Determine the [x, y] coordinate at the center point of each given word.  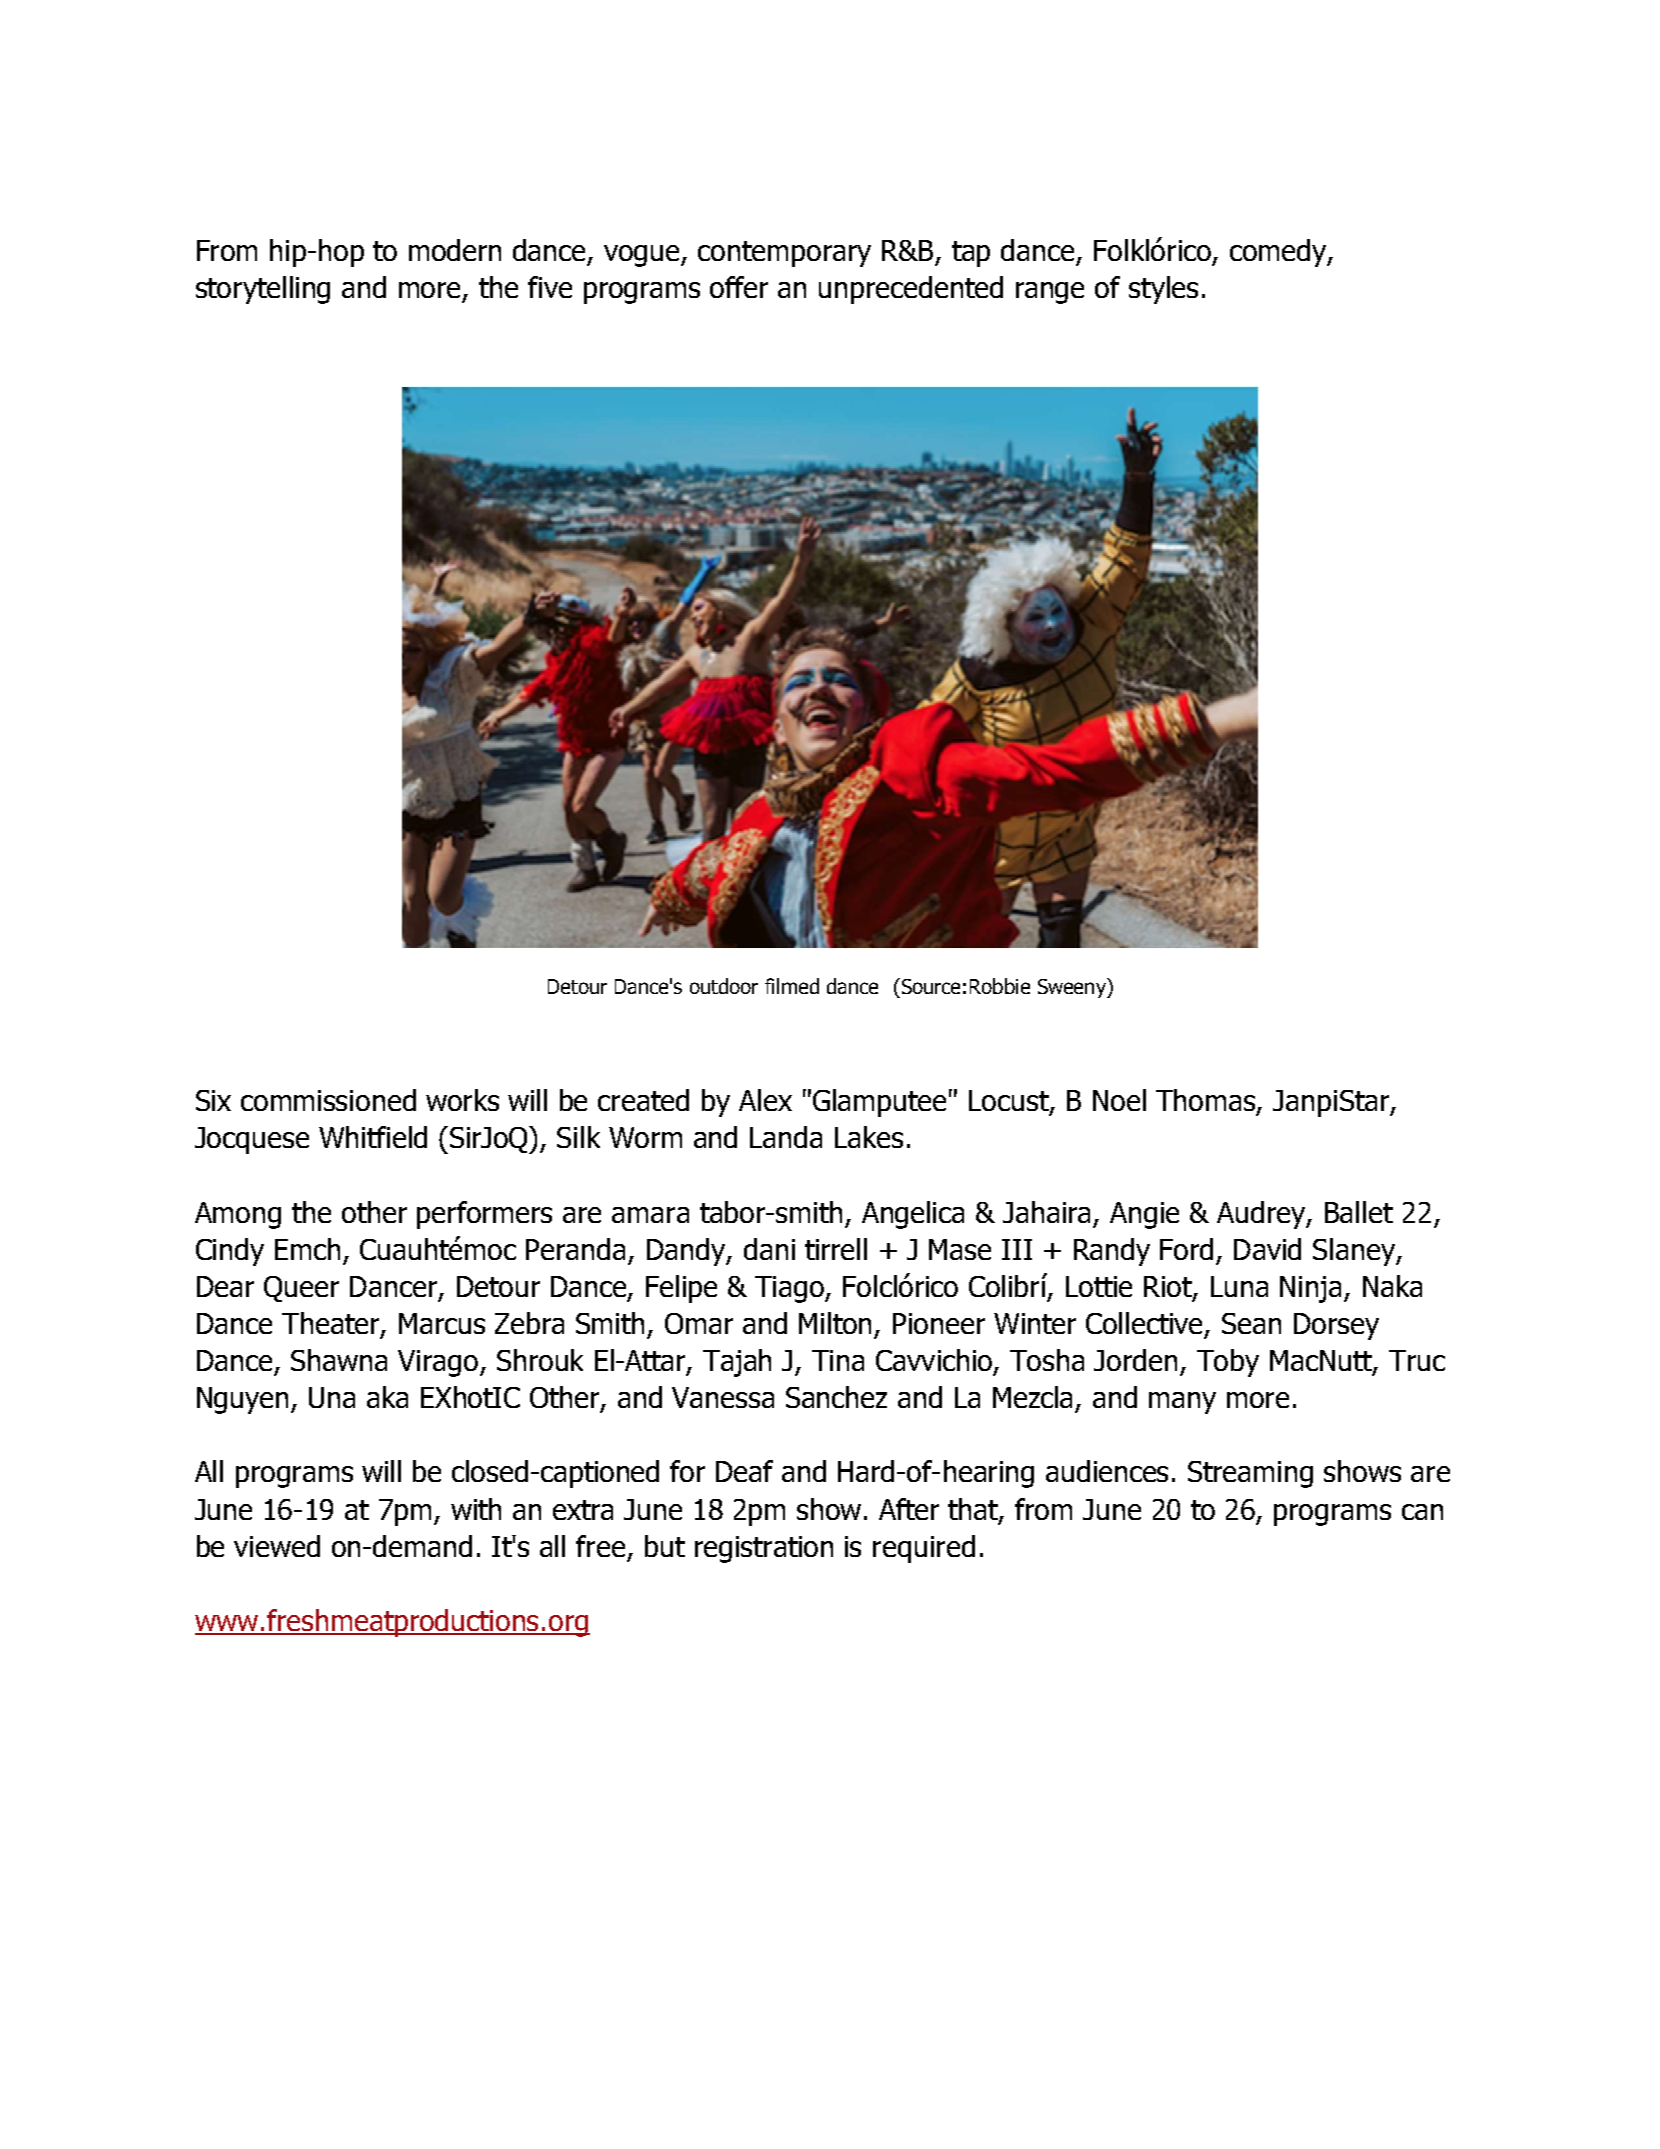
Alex [765, 1100]
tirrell [836, 1249]
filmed [792, 986]
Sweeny [1073, 988]
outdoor [724, 986]
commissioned [328, 1100]
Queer [301, 1289]
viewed [277, 1546]
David [1267, 1249]
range [1050, 293]
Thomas [1207, 1101]
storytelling [263, 290]
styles [1163, 290]
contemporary [784, 254]
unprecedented [911, 290]
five [550, 287]
